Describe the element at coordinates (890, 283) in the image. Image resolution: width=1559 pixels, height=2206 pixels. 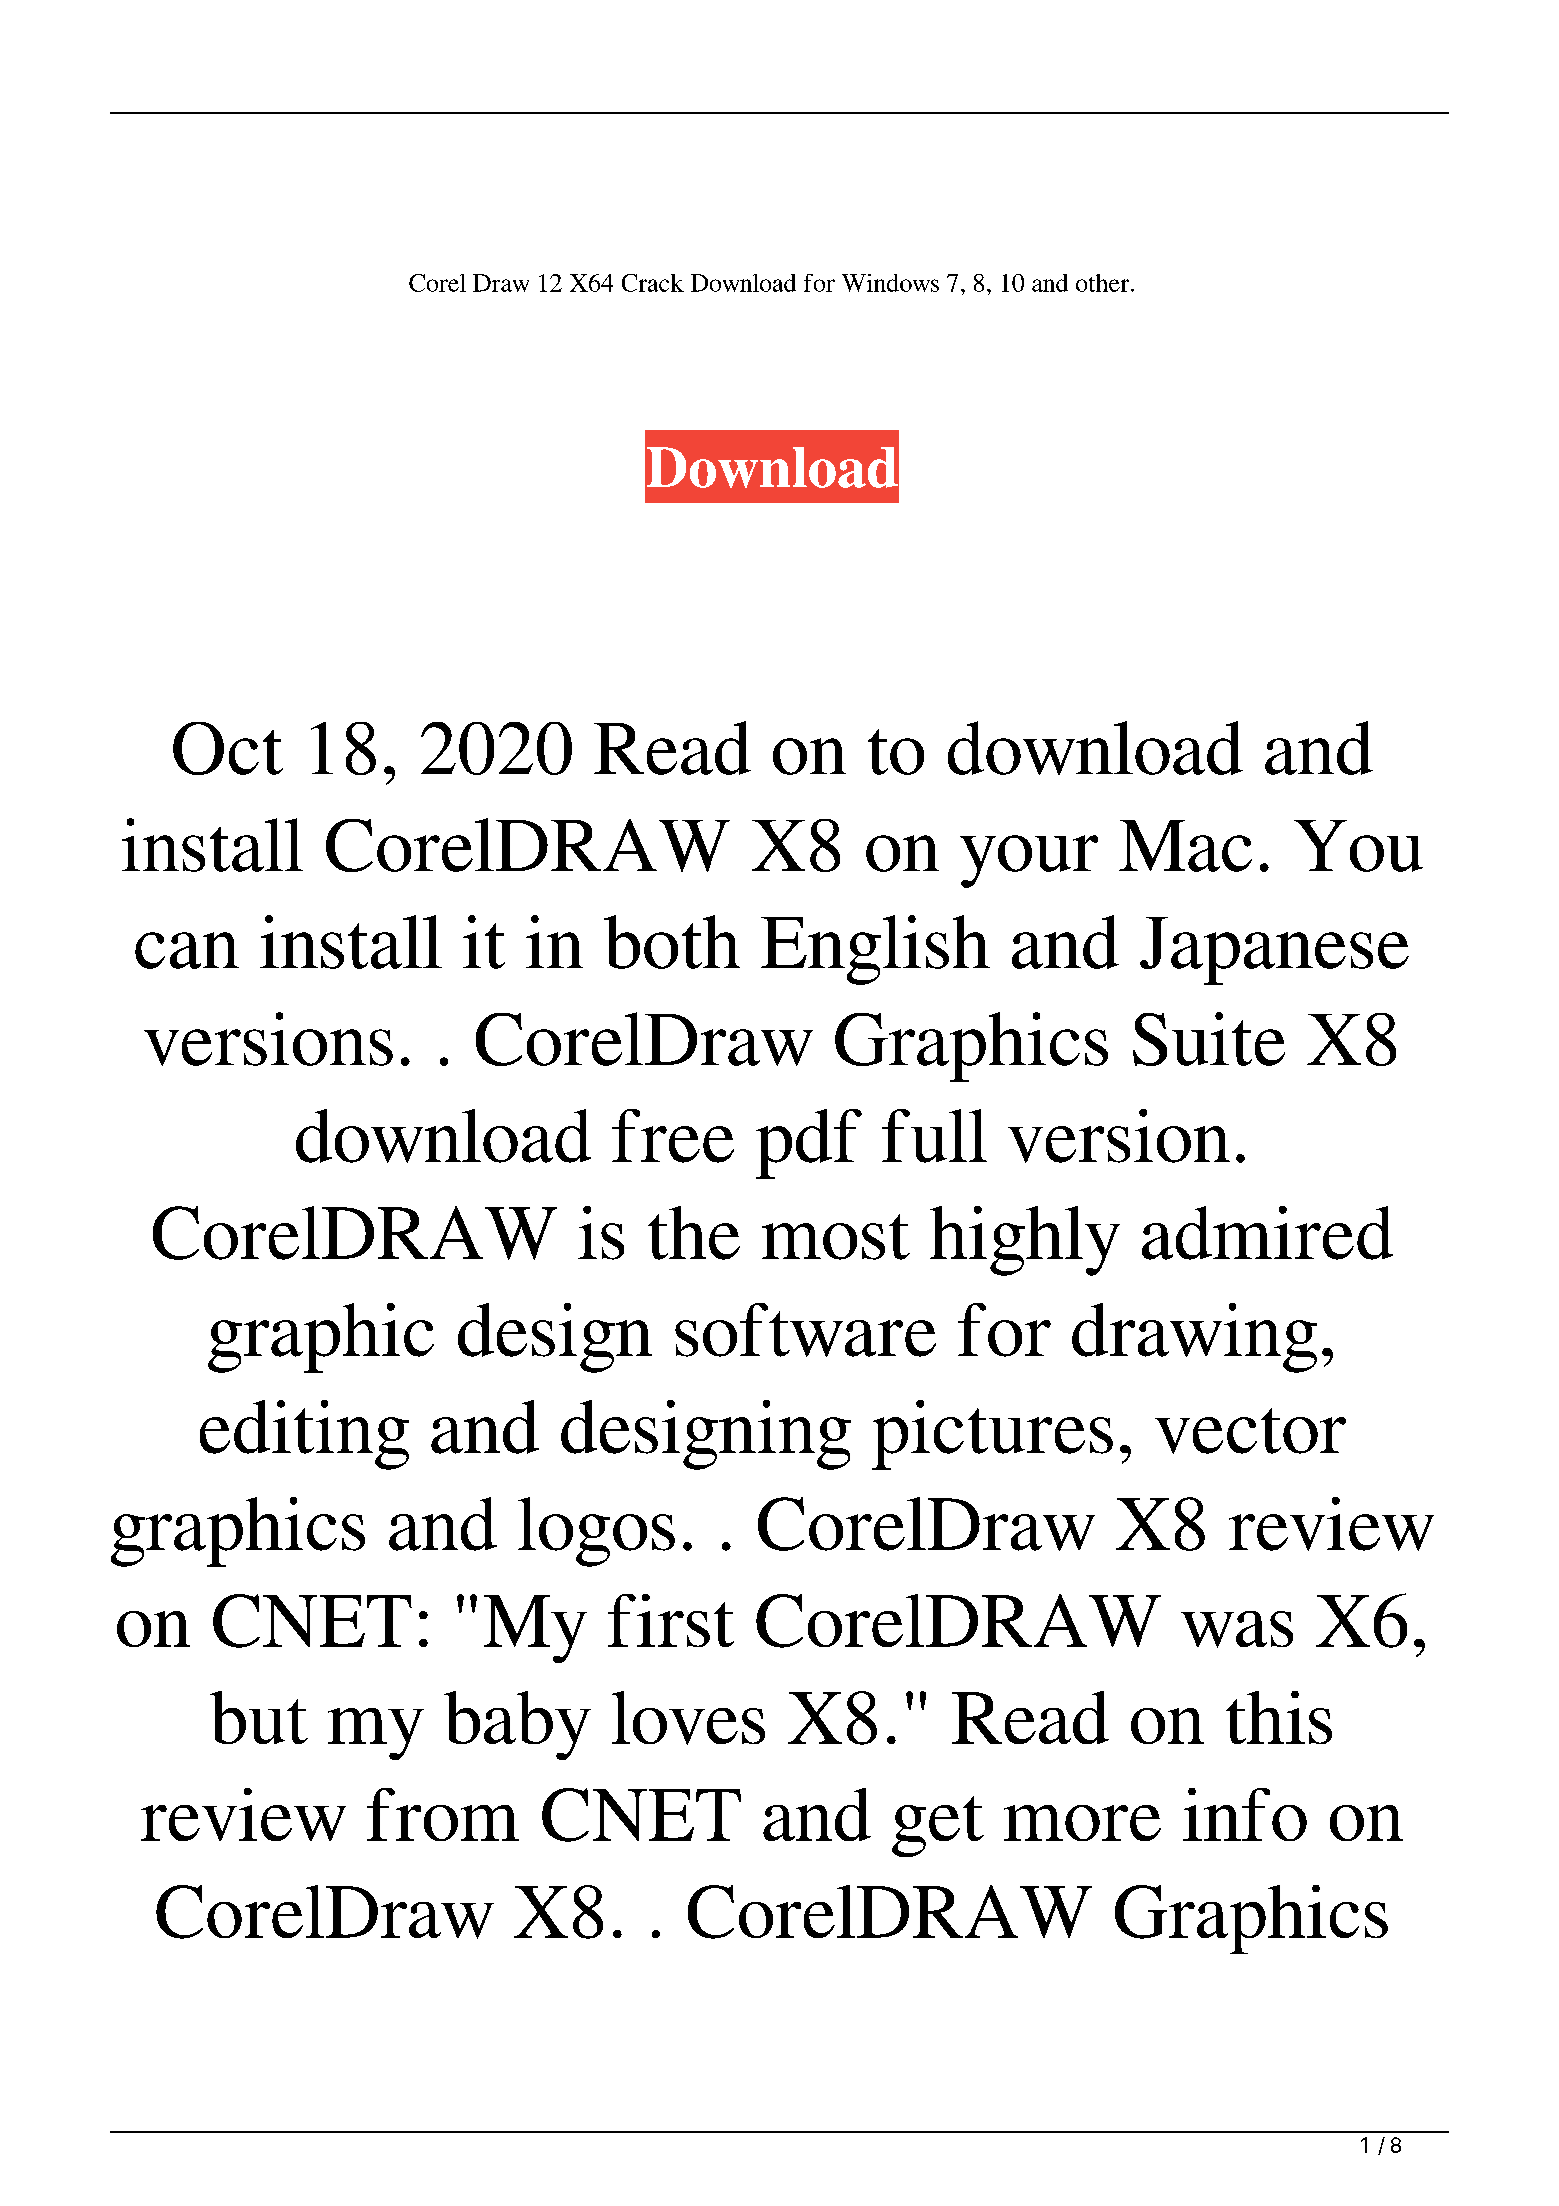
I see `Windows` at that location.
